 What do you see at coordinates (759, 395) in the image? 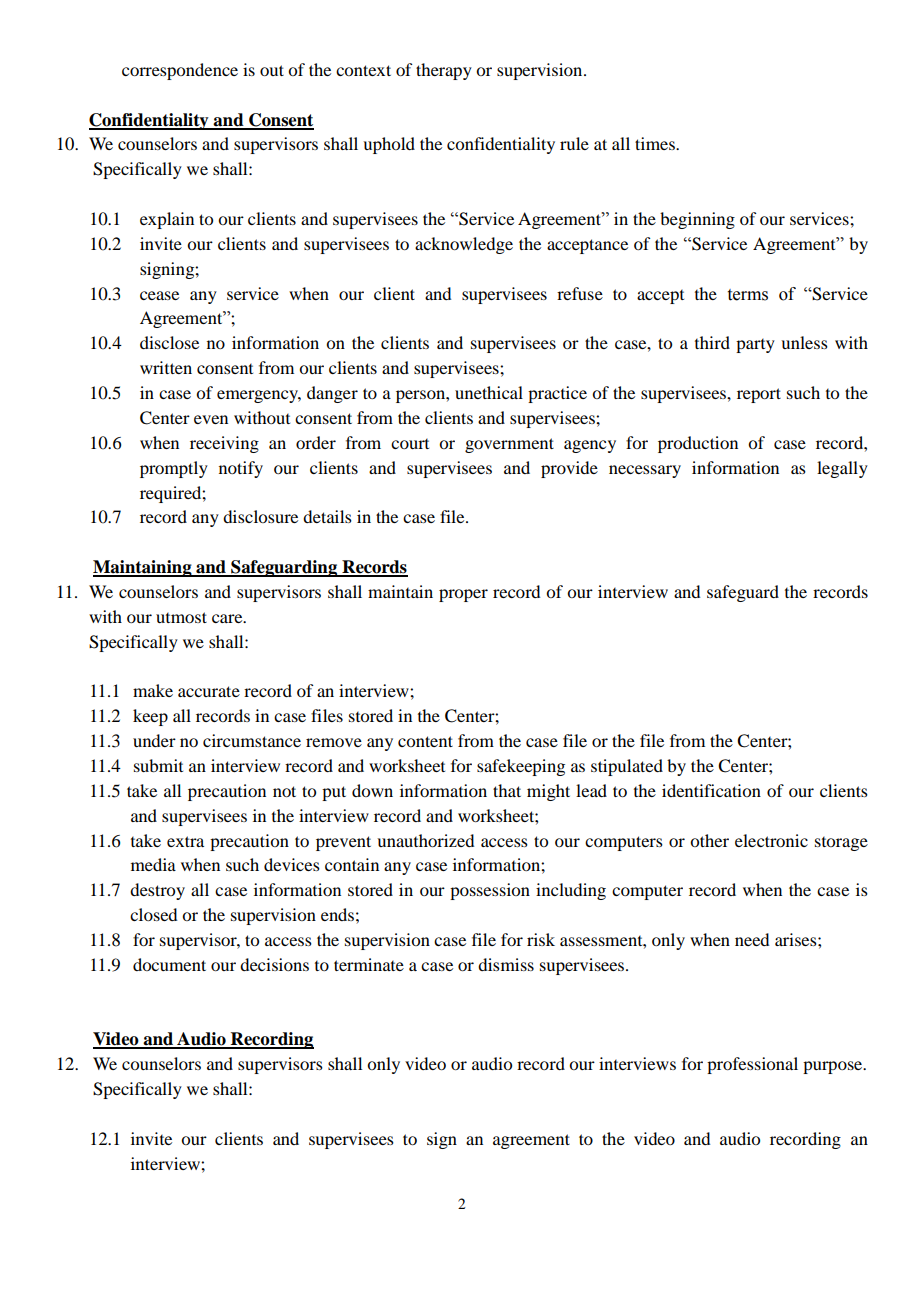
I see `report` at bounding box center [759, 395].
